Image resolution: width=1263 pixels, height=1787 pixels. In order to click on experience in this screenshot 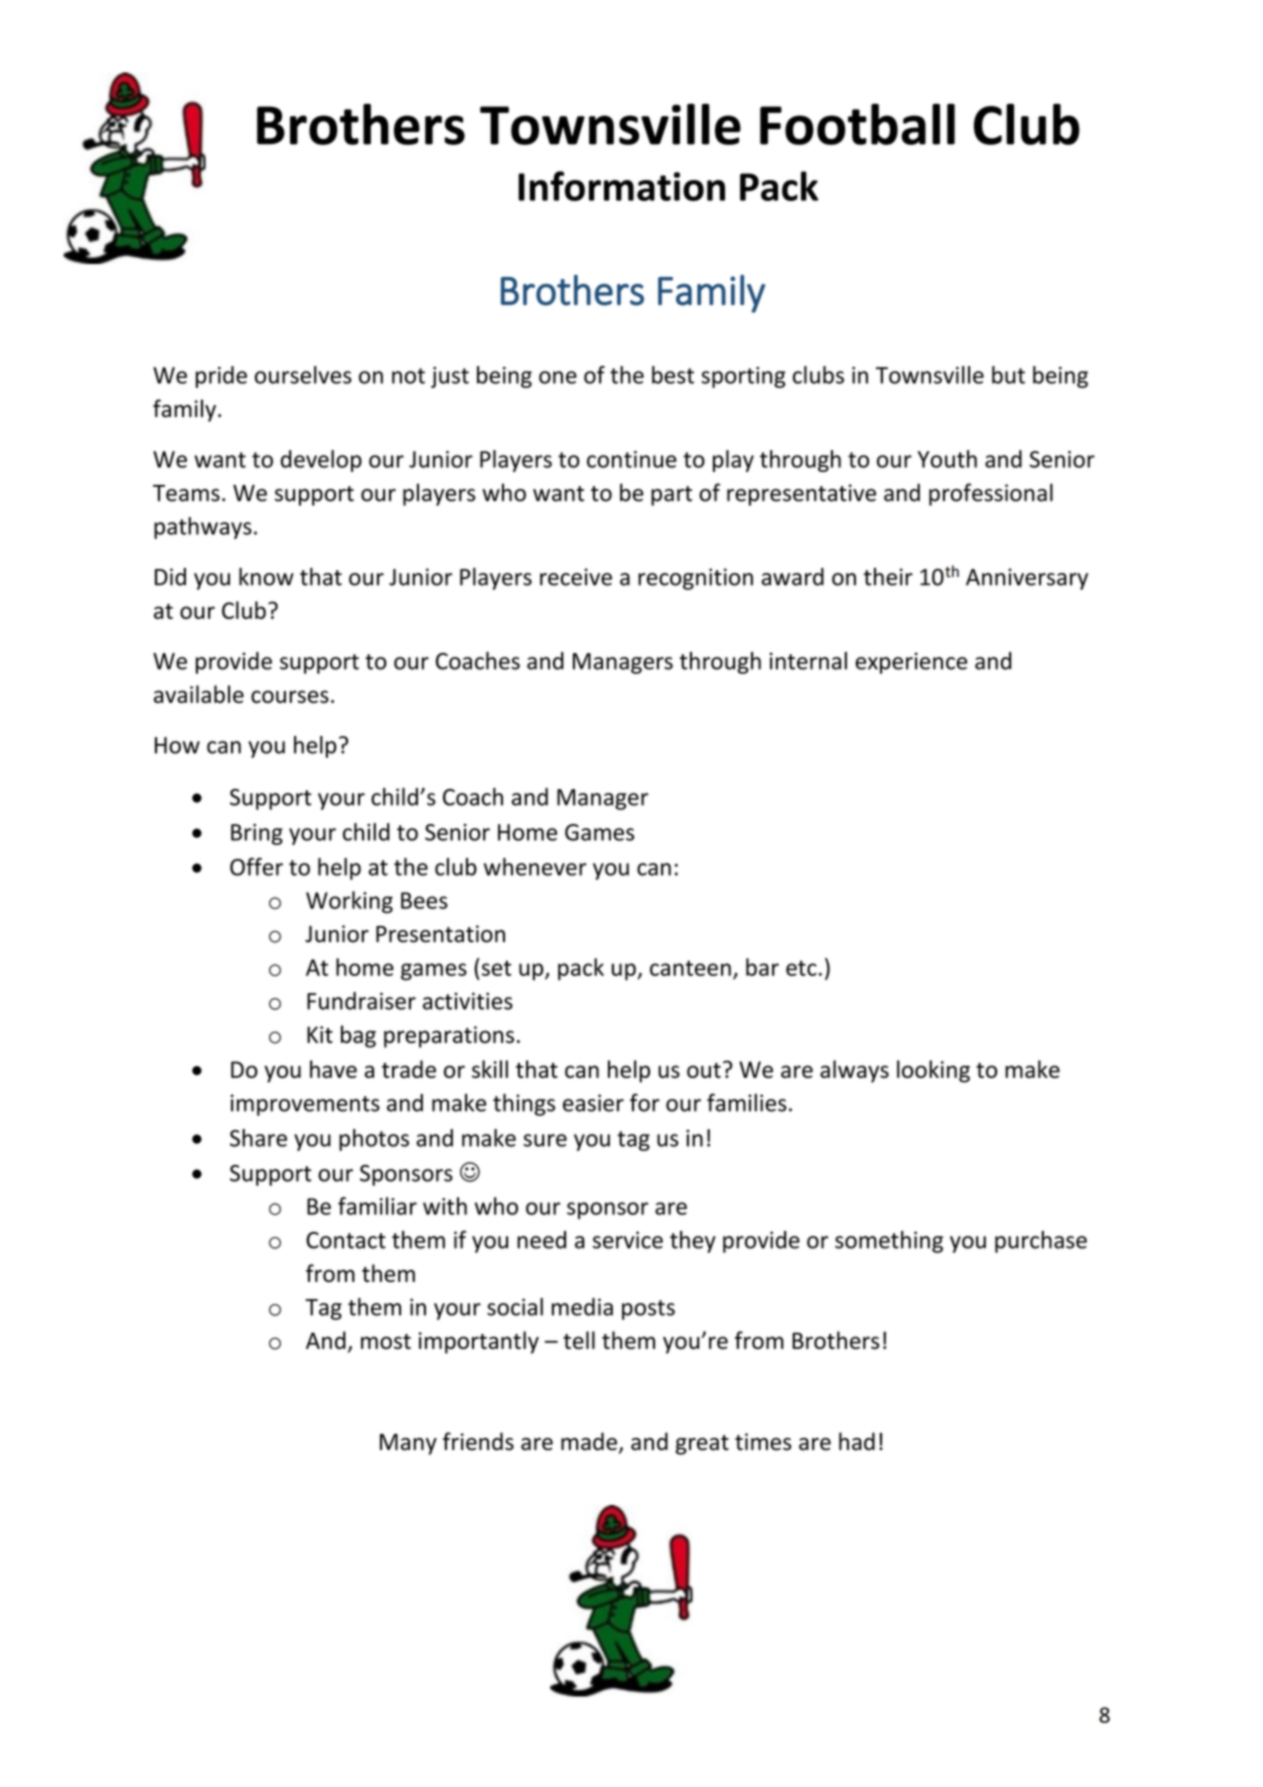, I will do `click(911, 663)`.
